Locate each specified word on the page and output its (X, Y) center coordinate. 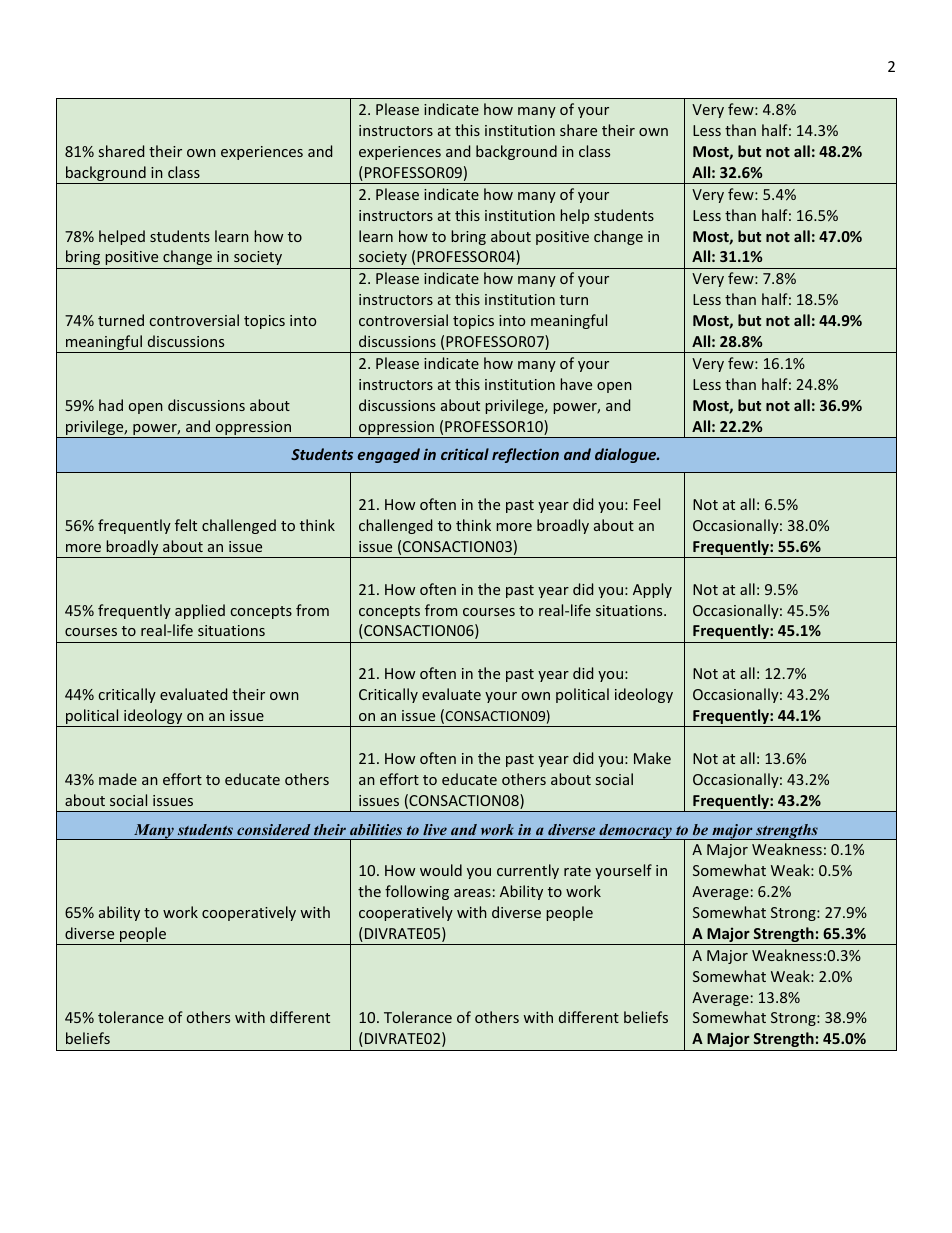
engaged (389, 455)
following (417, 892)
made (118, 779)
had (111, 405)
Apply (652, 590)
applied (200, 611)
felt (186, 525)
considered (274, 829)
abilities (376, 829)
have (576, 384)
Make (652, 758)
